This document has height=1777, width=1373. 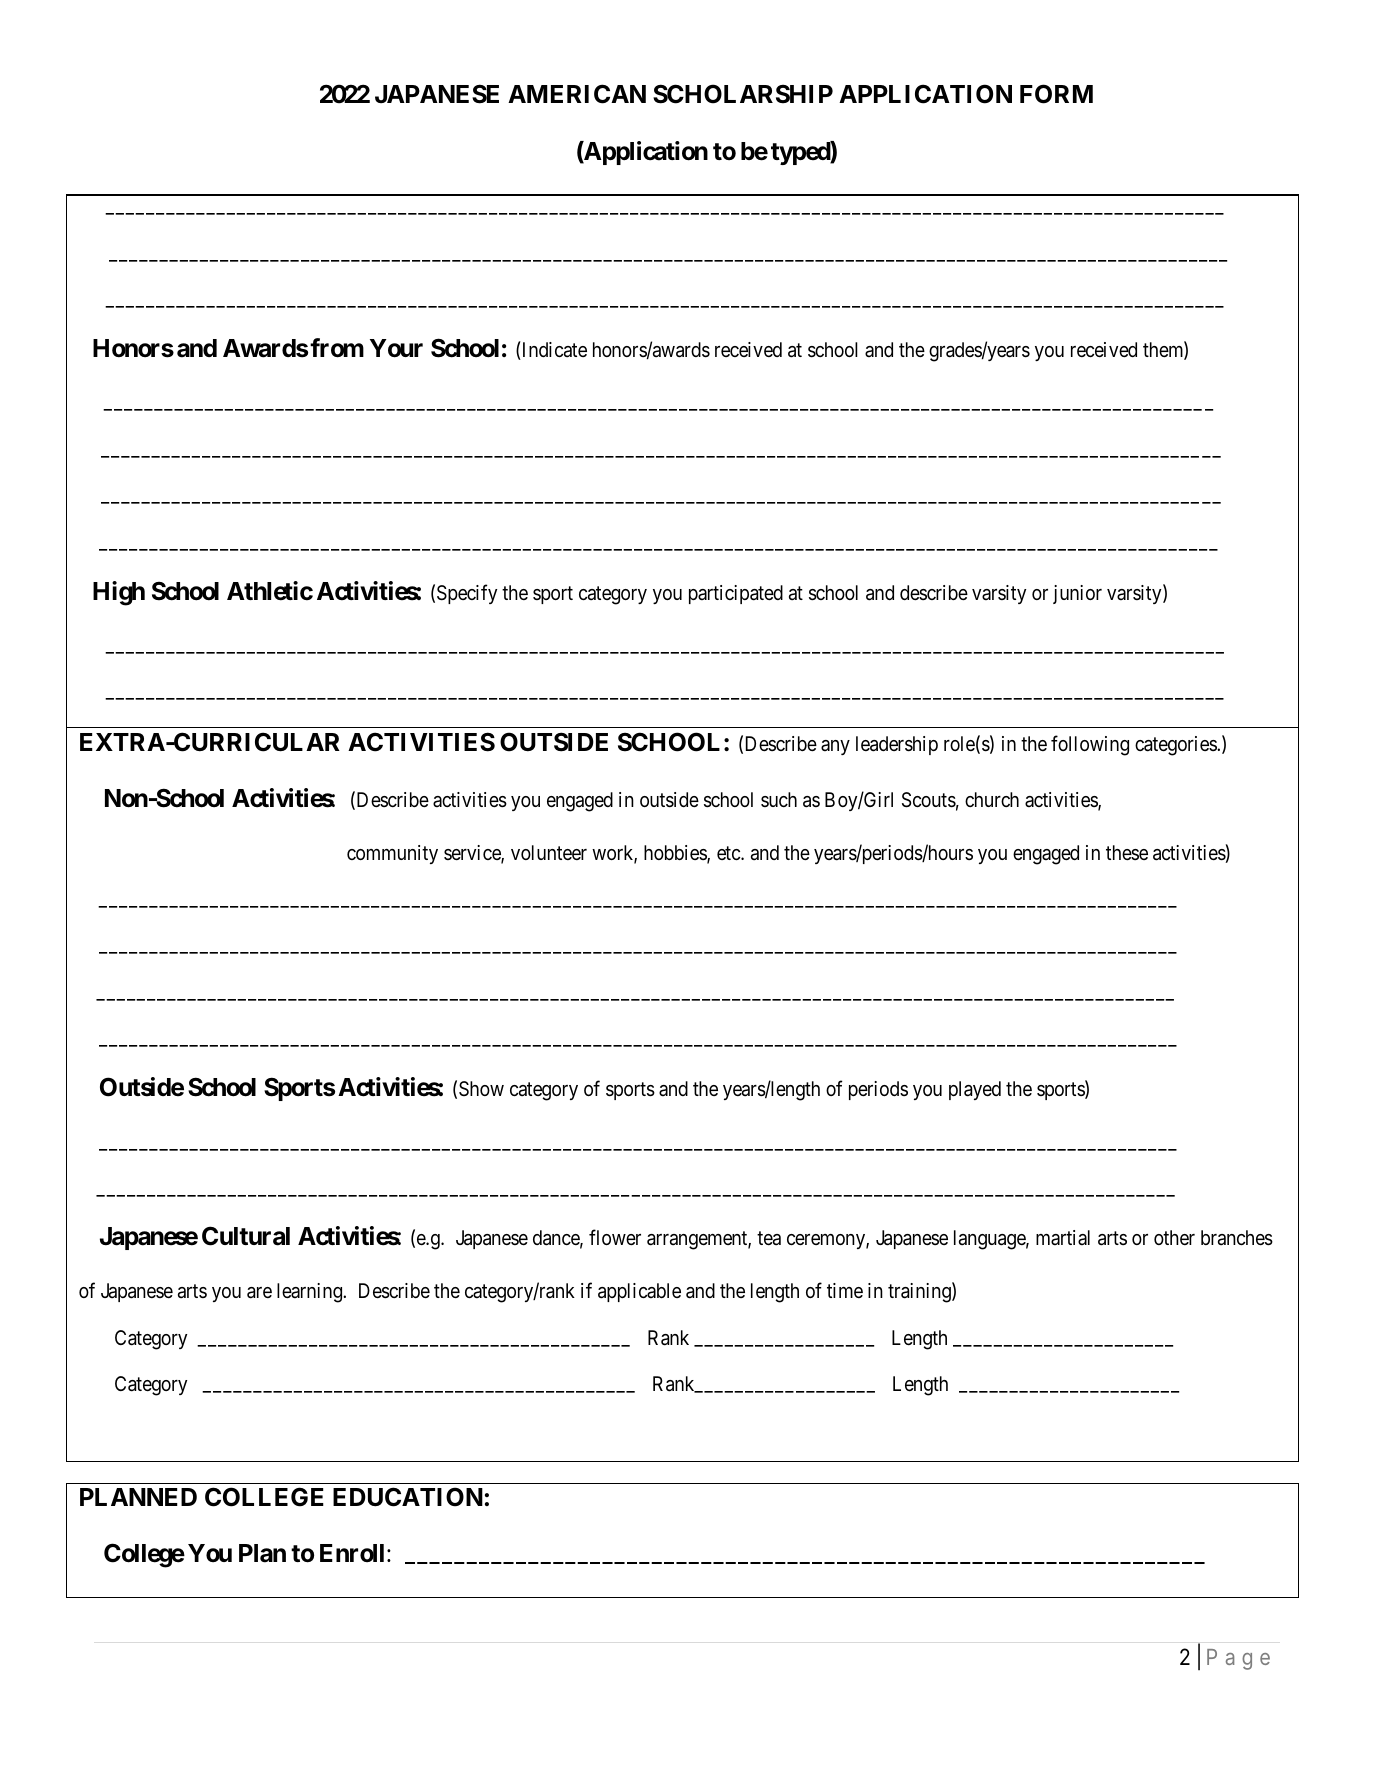 I want to click on community, so click(x=392, y=854).
